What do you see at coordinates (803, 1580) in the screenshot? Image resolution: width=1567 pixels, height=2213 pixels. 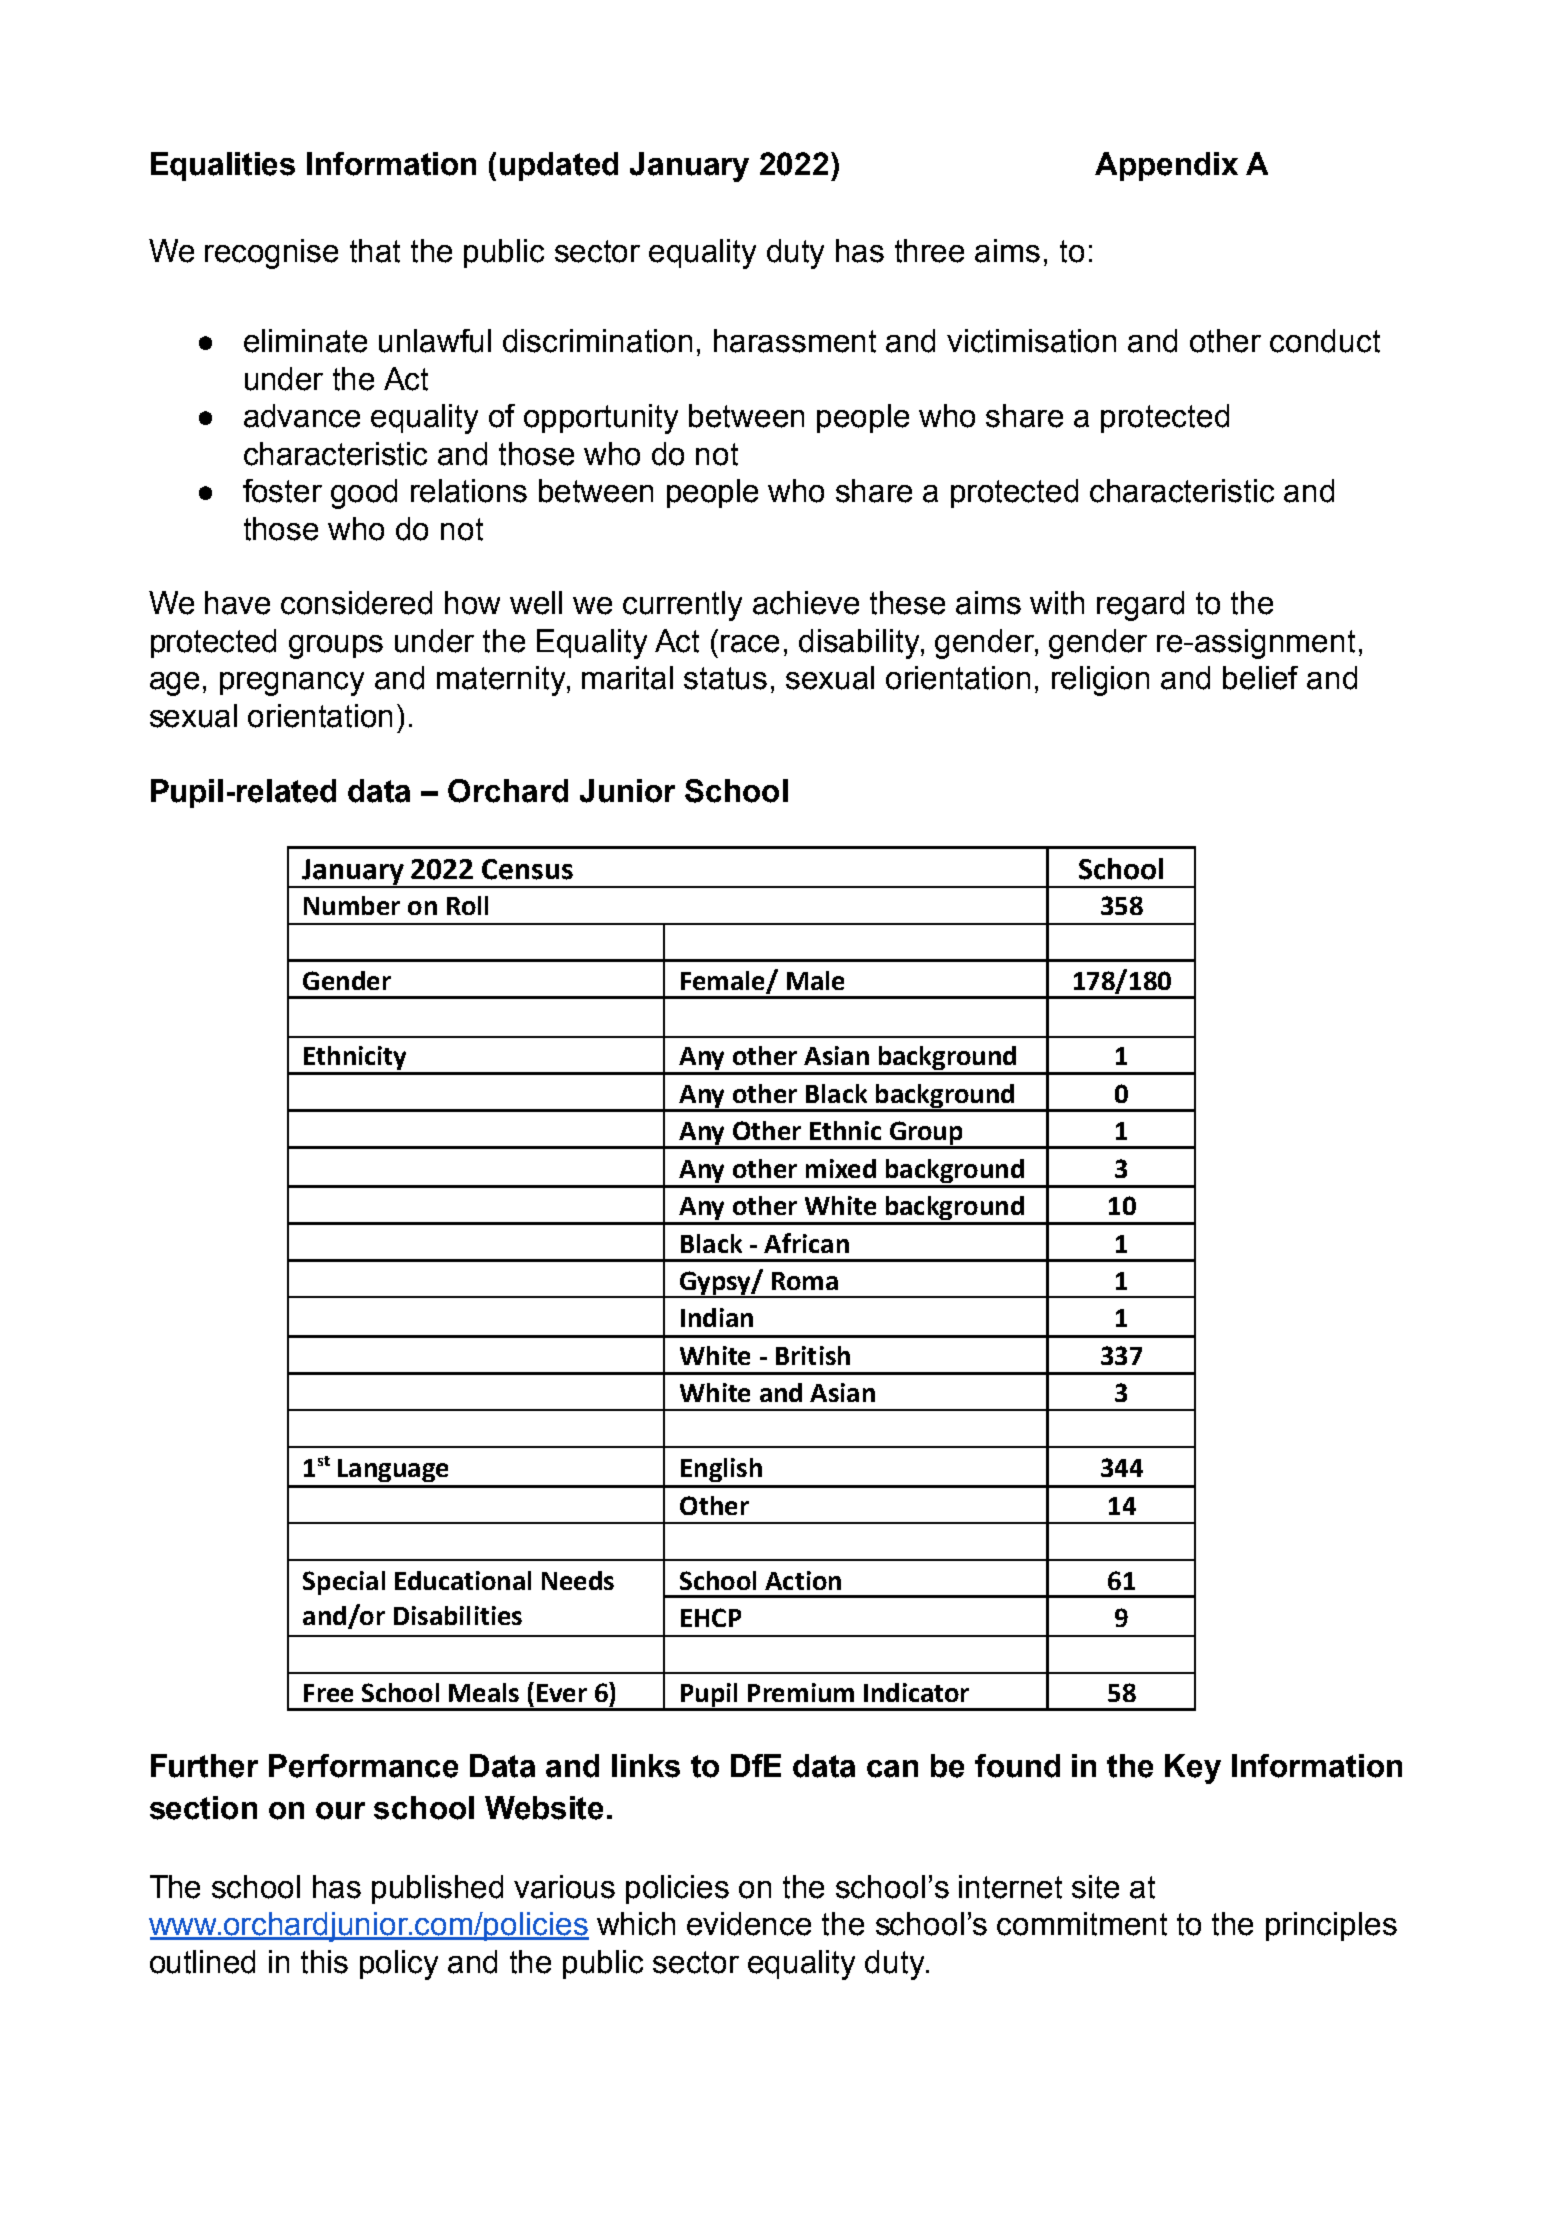 I see `Action` at bounding box center [803, 1580].
